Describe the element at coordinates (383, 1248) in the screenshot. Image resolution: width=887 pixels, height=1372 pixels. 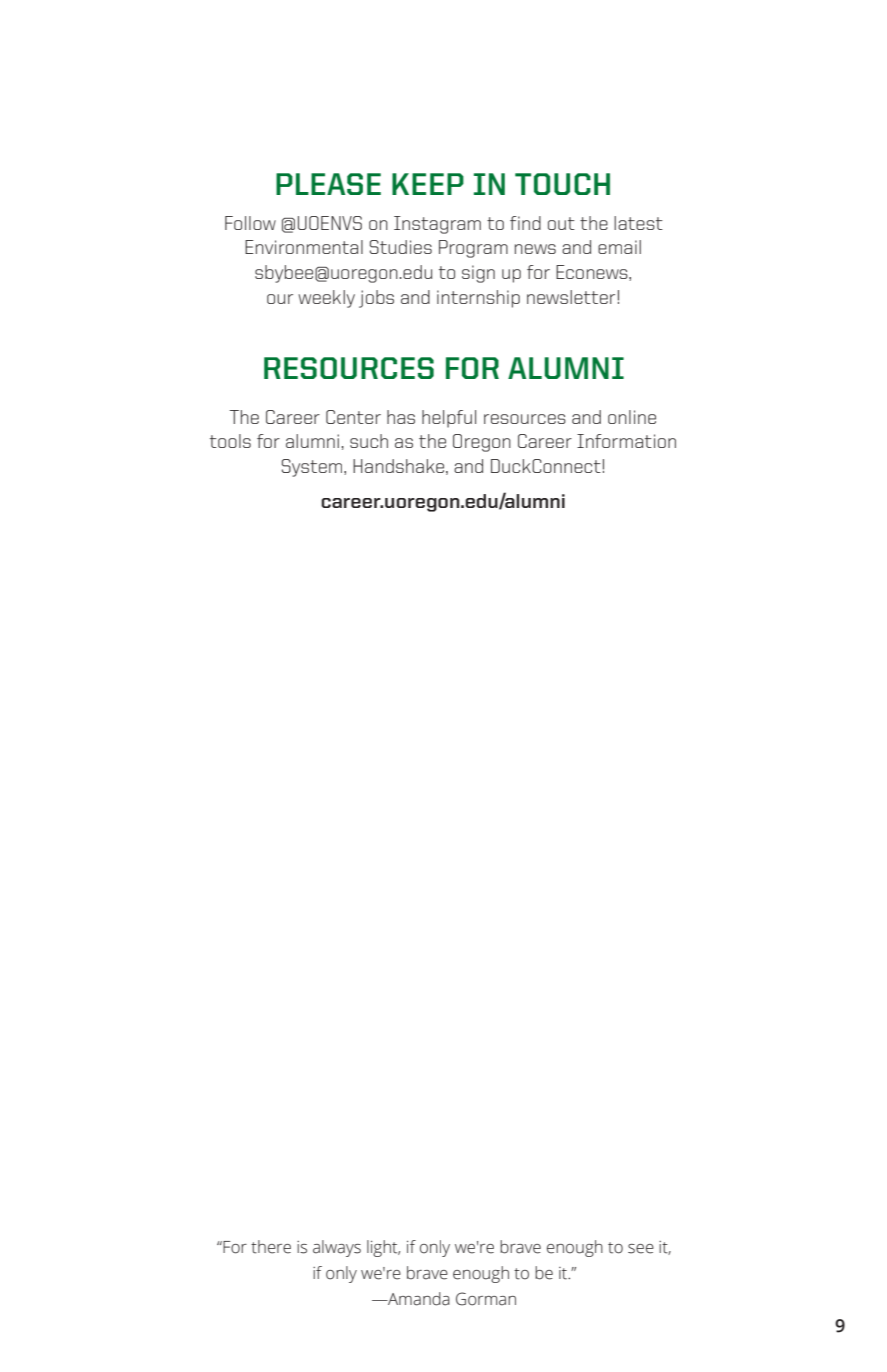
I see `light` at that location.
